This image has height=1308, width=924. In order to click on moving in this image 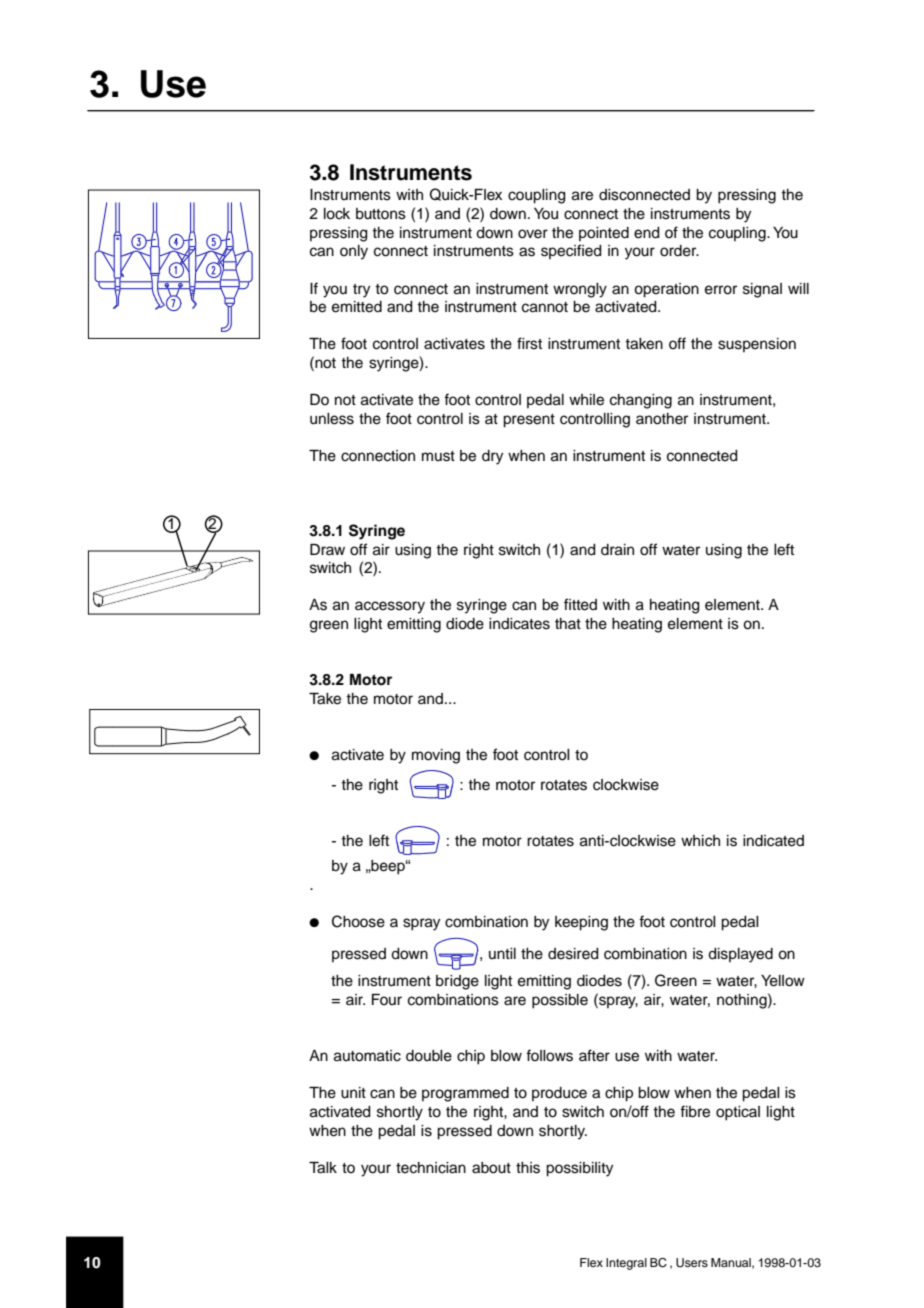, I will do `click(436, 756)`.
